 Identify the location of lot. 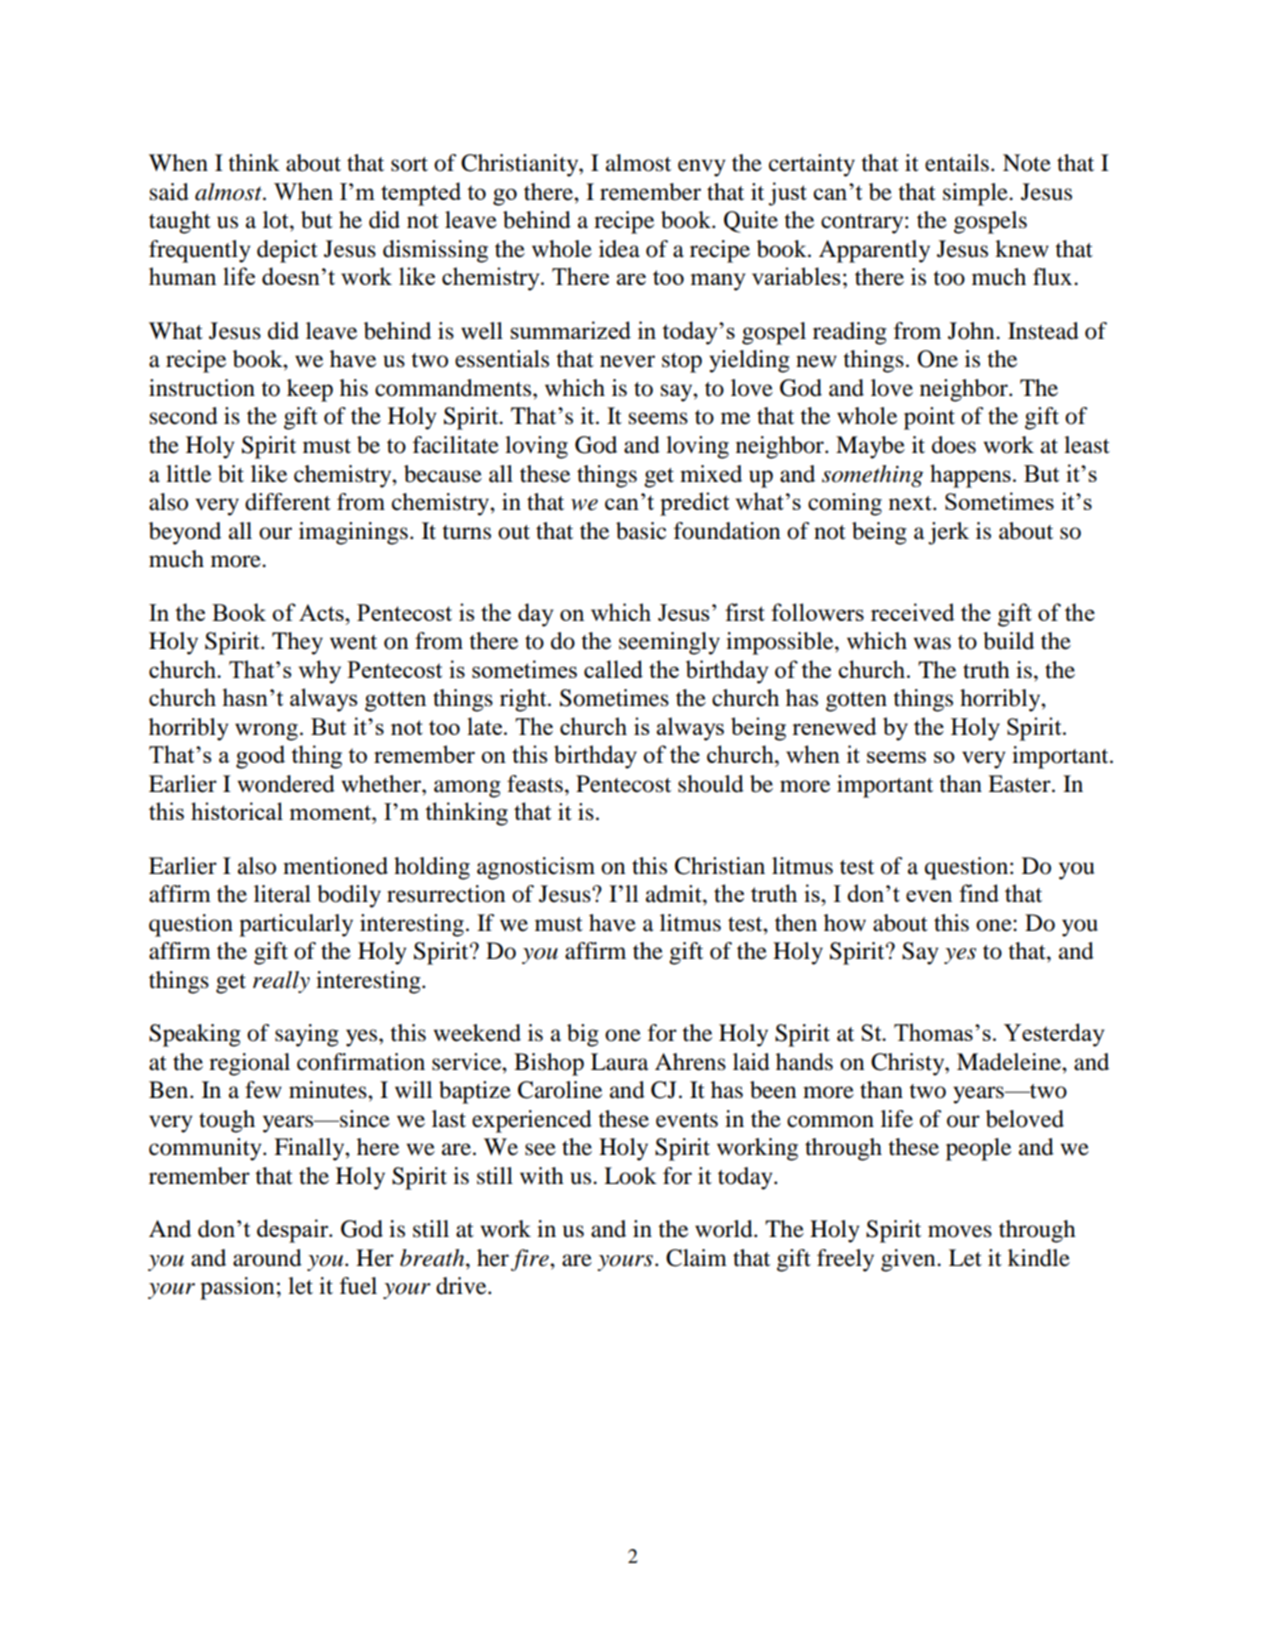
(277, 220).
